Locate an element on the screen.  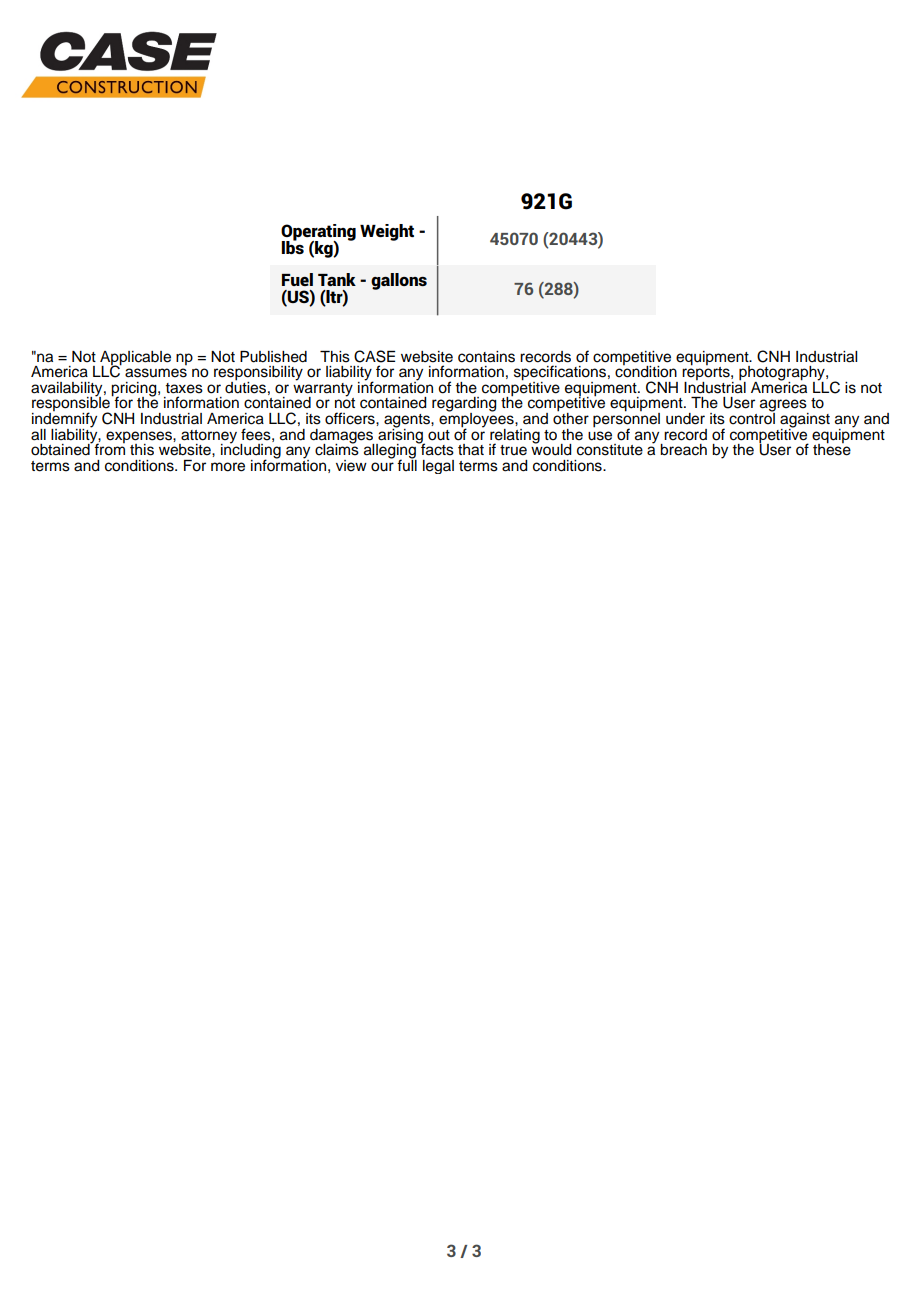
more is located at coordinates (228, 467).
